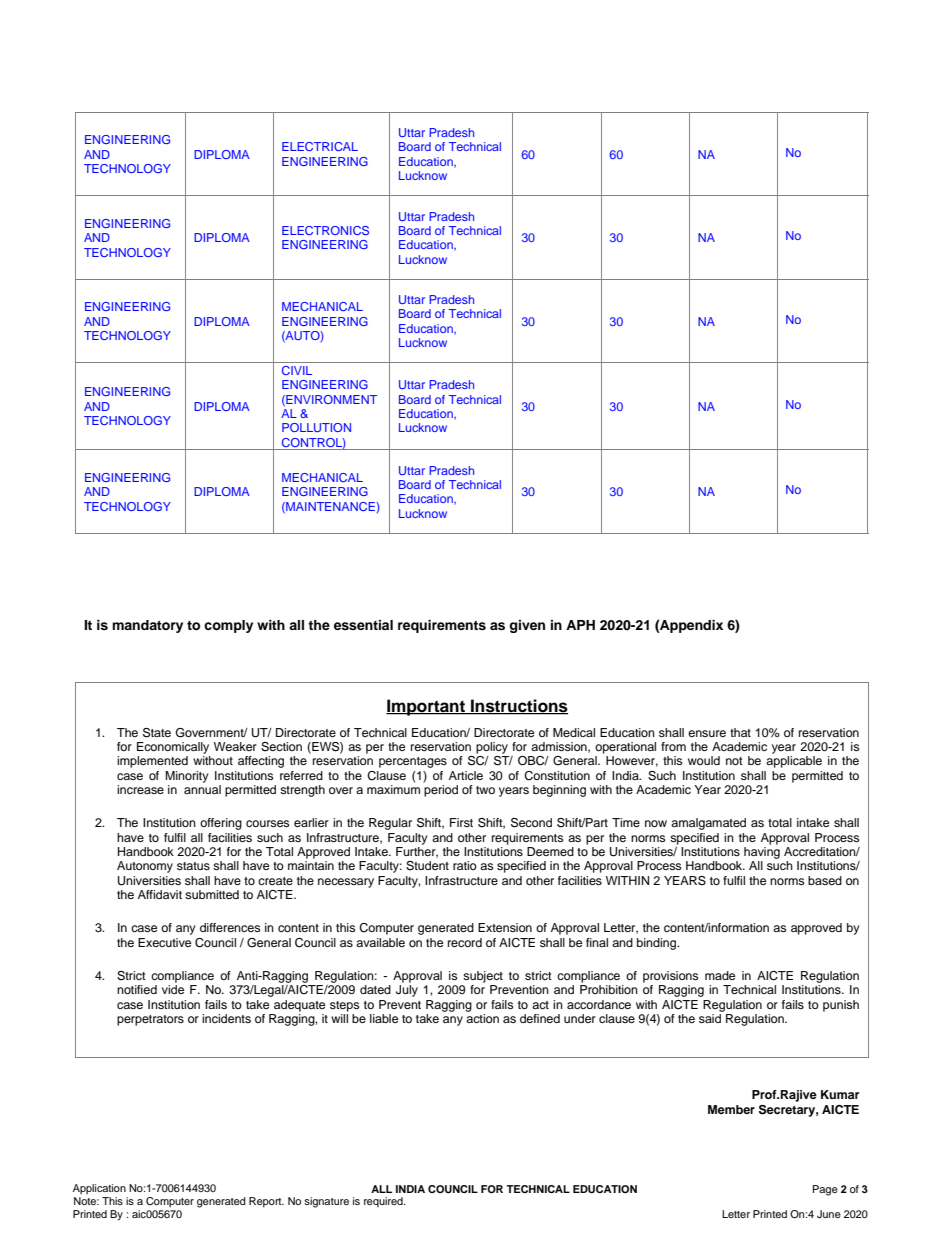 The height and width of the screenshot is (1233, 952). I want to click on made, so click(720, 975).
